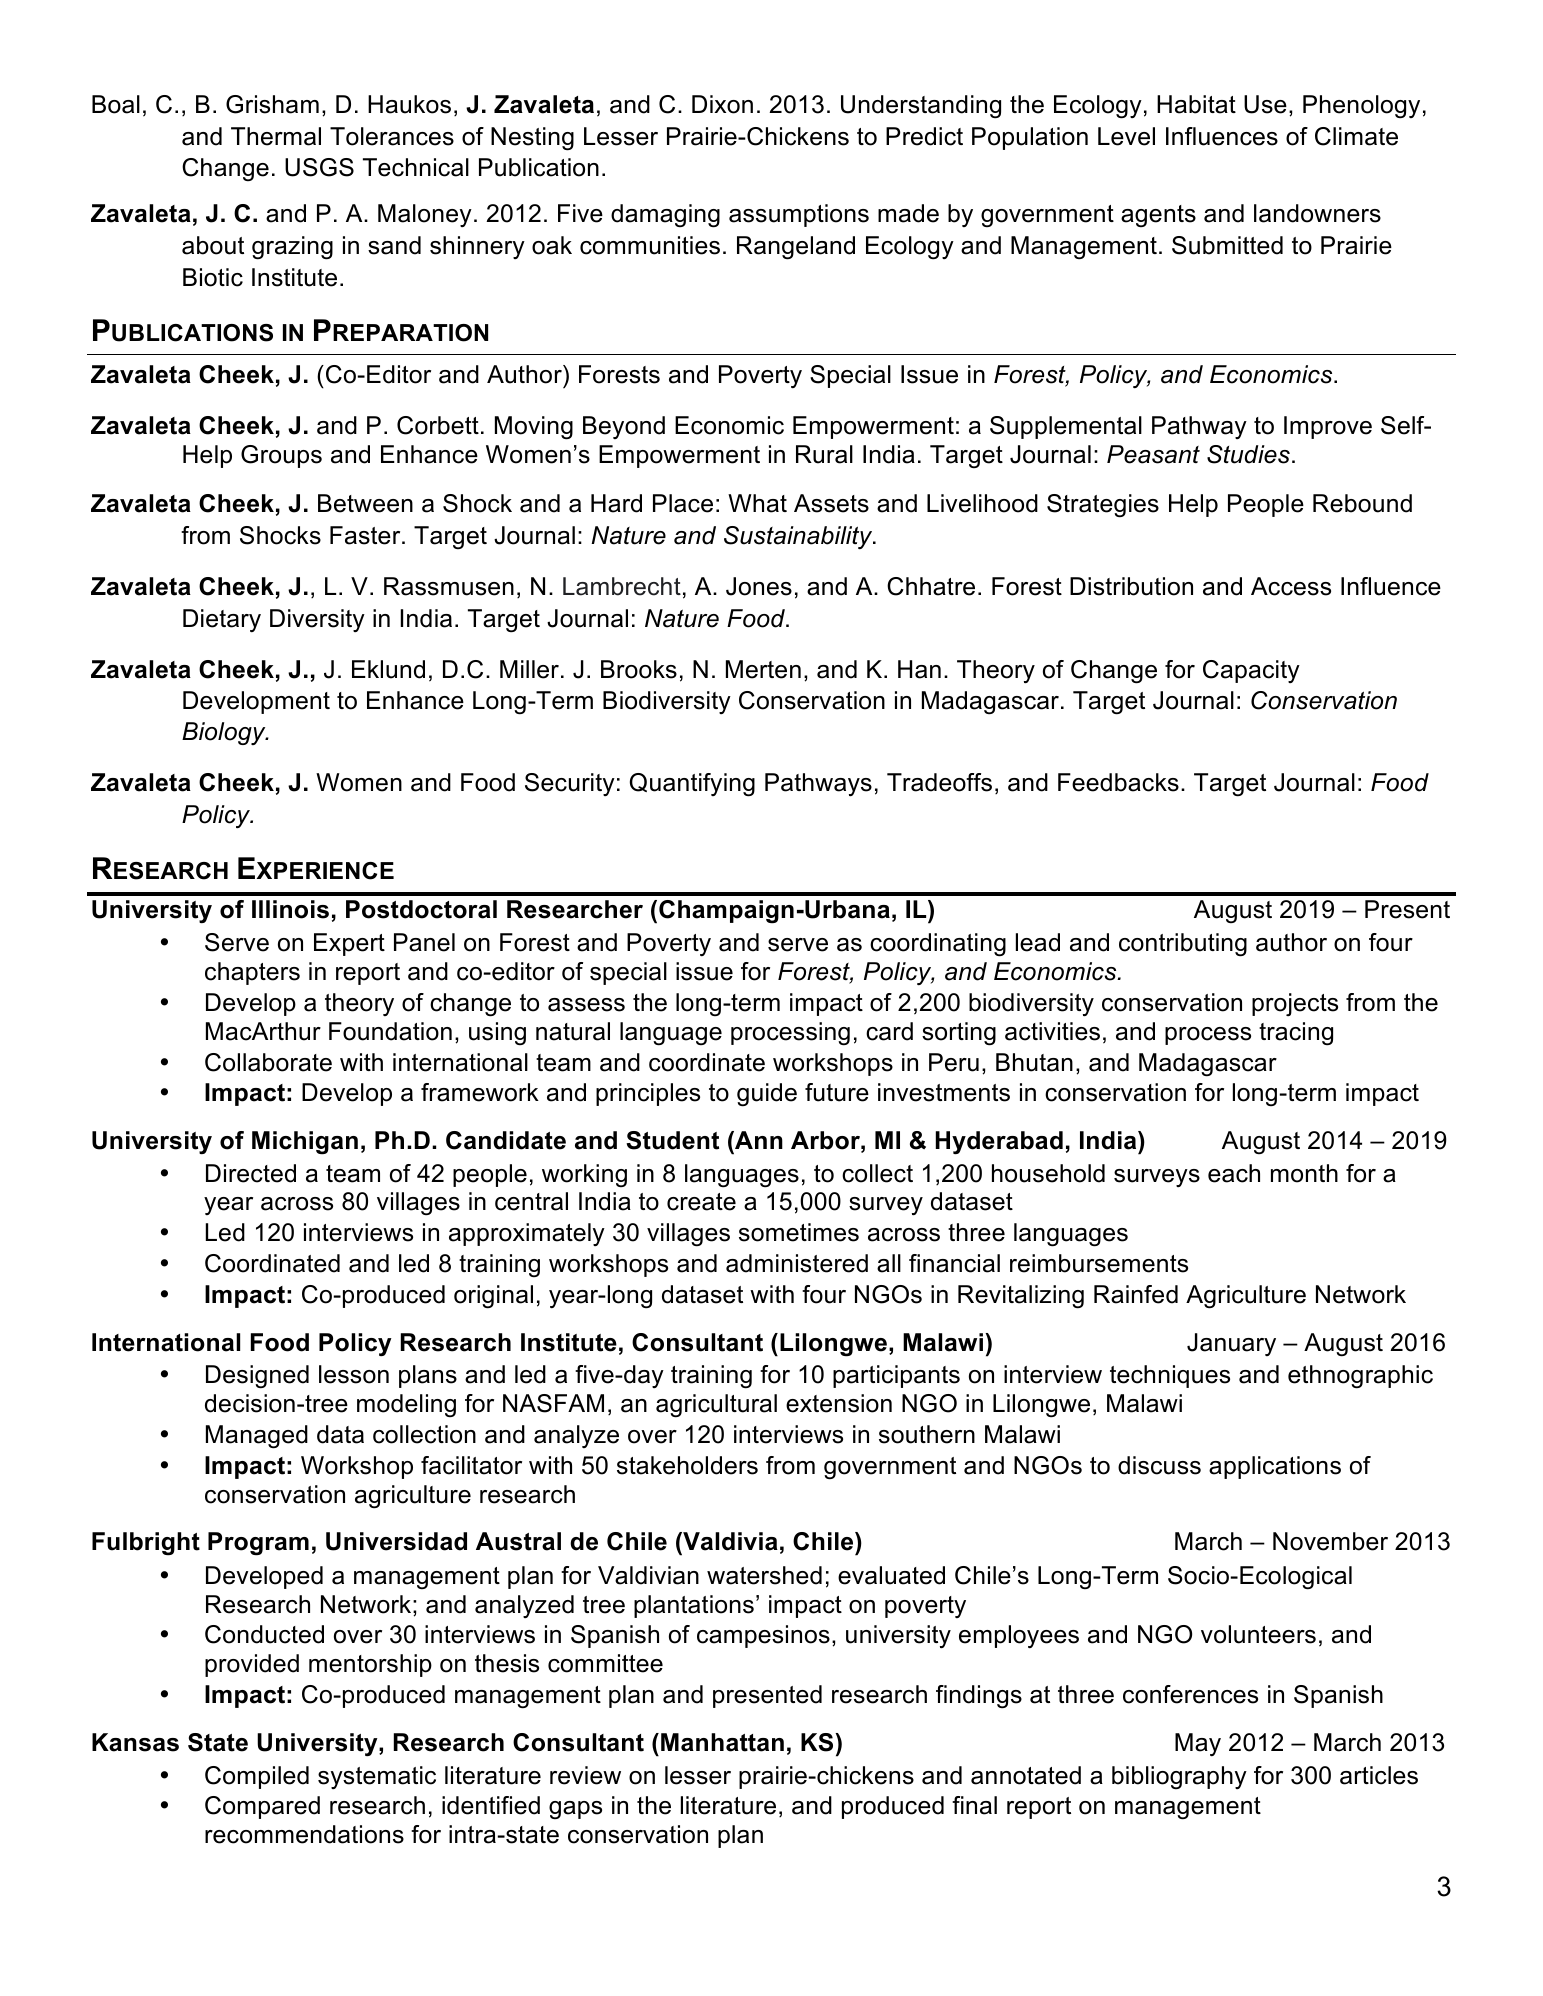  What do you see at coordinates (225, 733) in the screenshot?
I see `Biology` at bounding box center [225, 733].
